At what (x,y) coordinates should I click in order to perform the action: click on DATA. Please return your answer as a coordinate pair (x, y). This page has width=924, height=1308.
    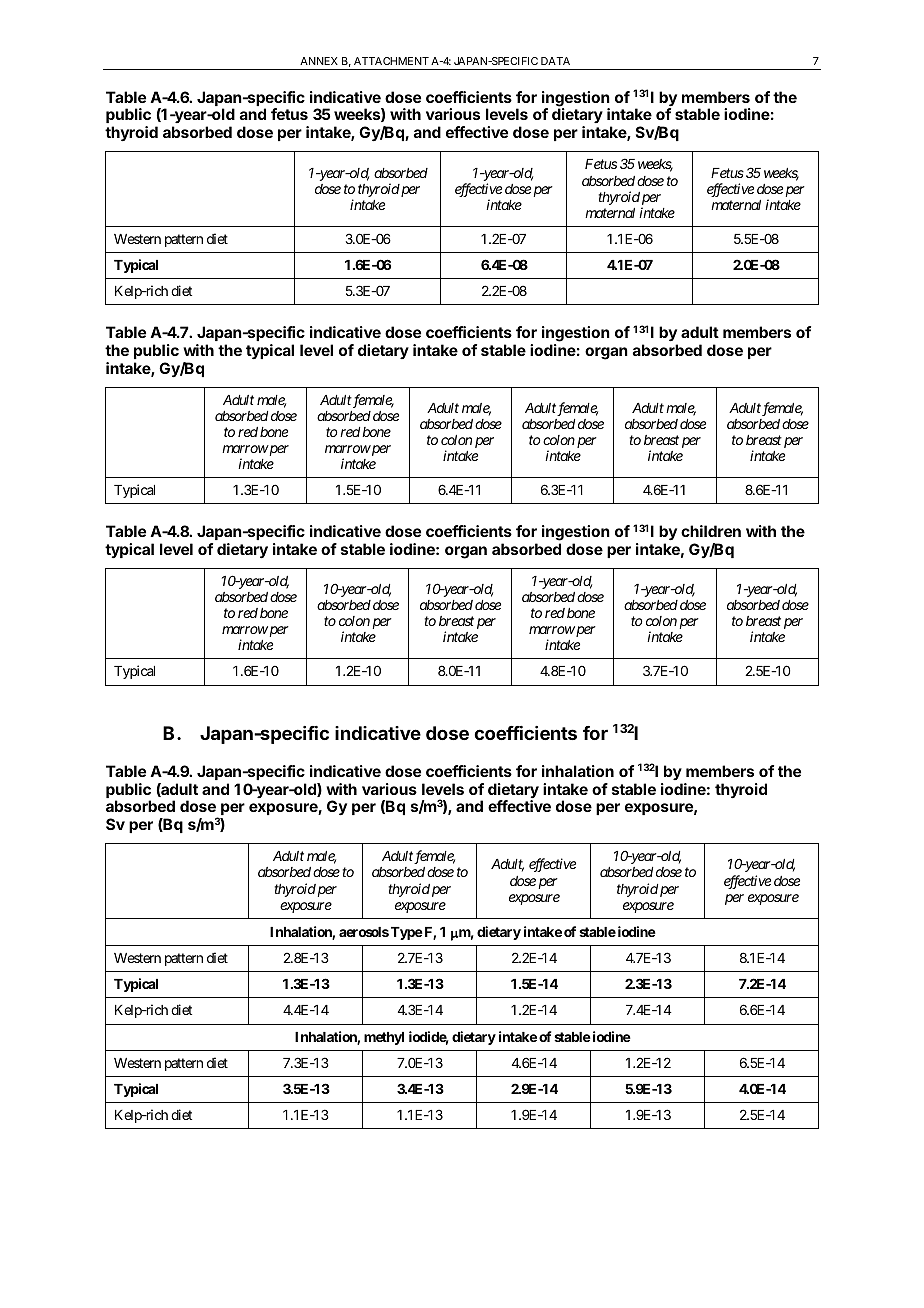
    Looking at the image, I should click on (555, 61).
